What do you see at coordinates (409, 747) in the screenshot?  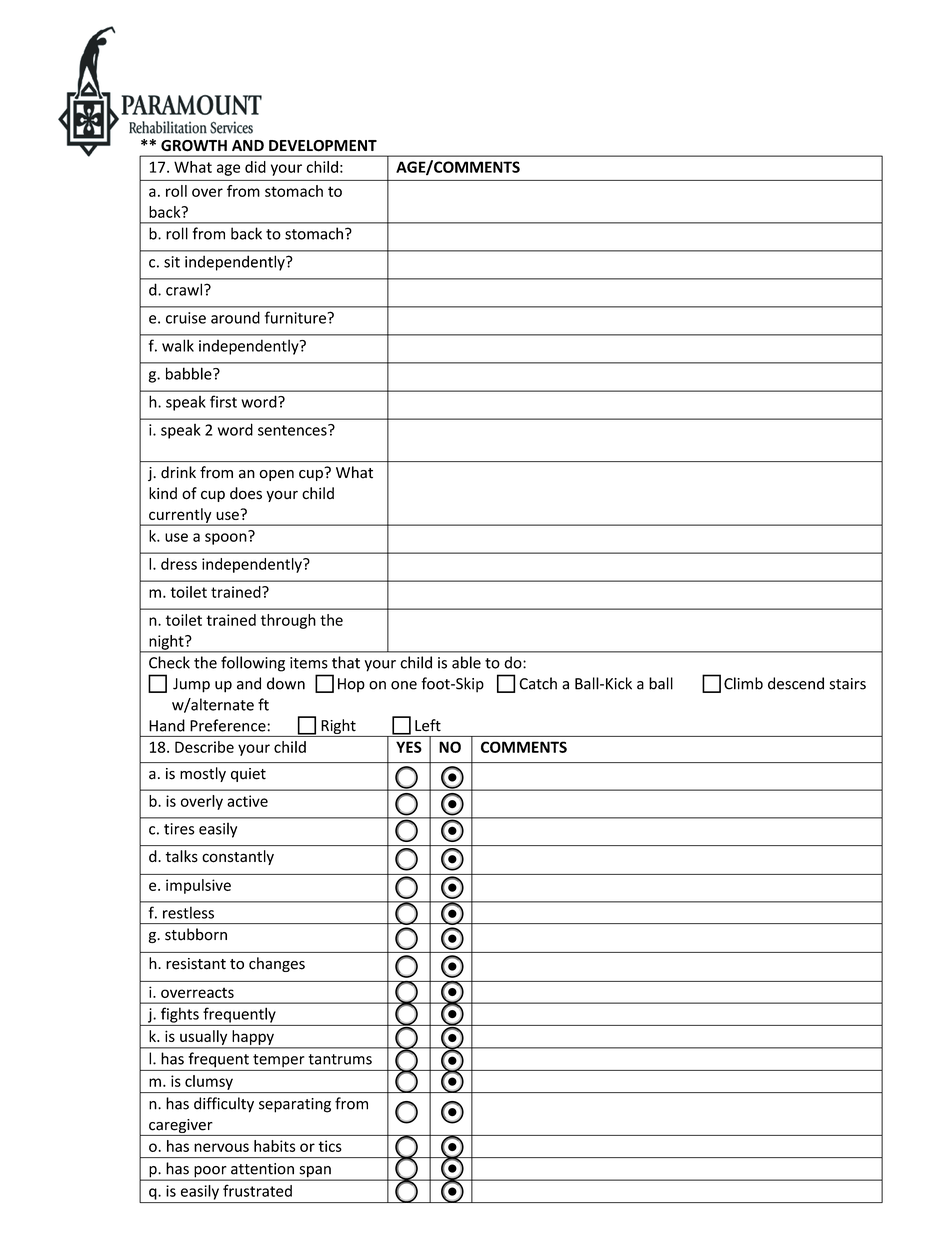 I see `YES` at bounding box center [409, 747].
